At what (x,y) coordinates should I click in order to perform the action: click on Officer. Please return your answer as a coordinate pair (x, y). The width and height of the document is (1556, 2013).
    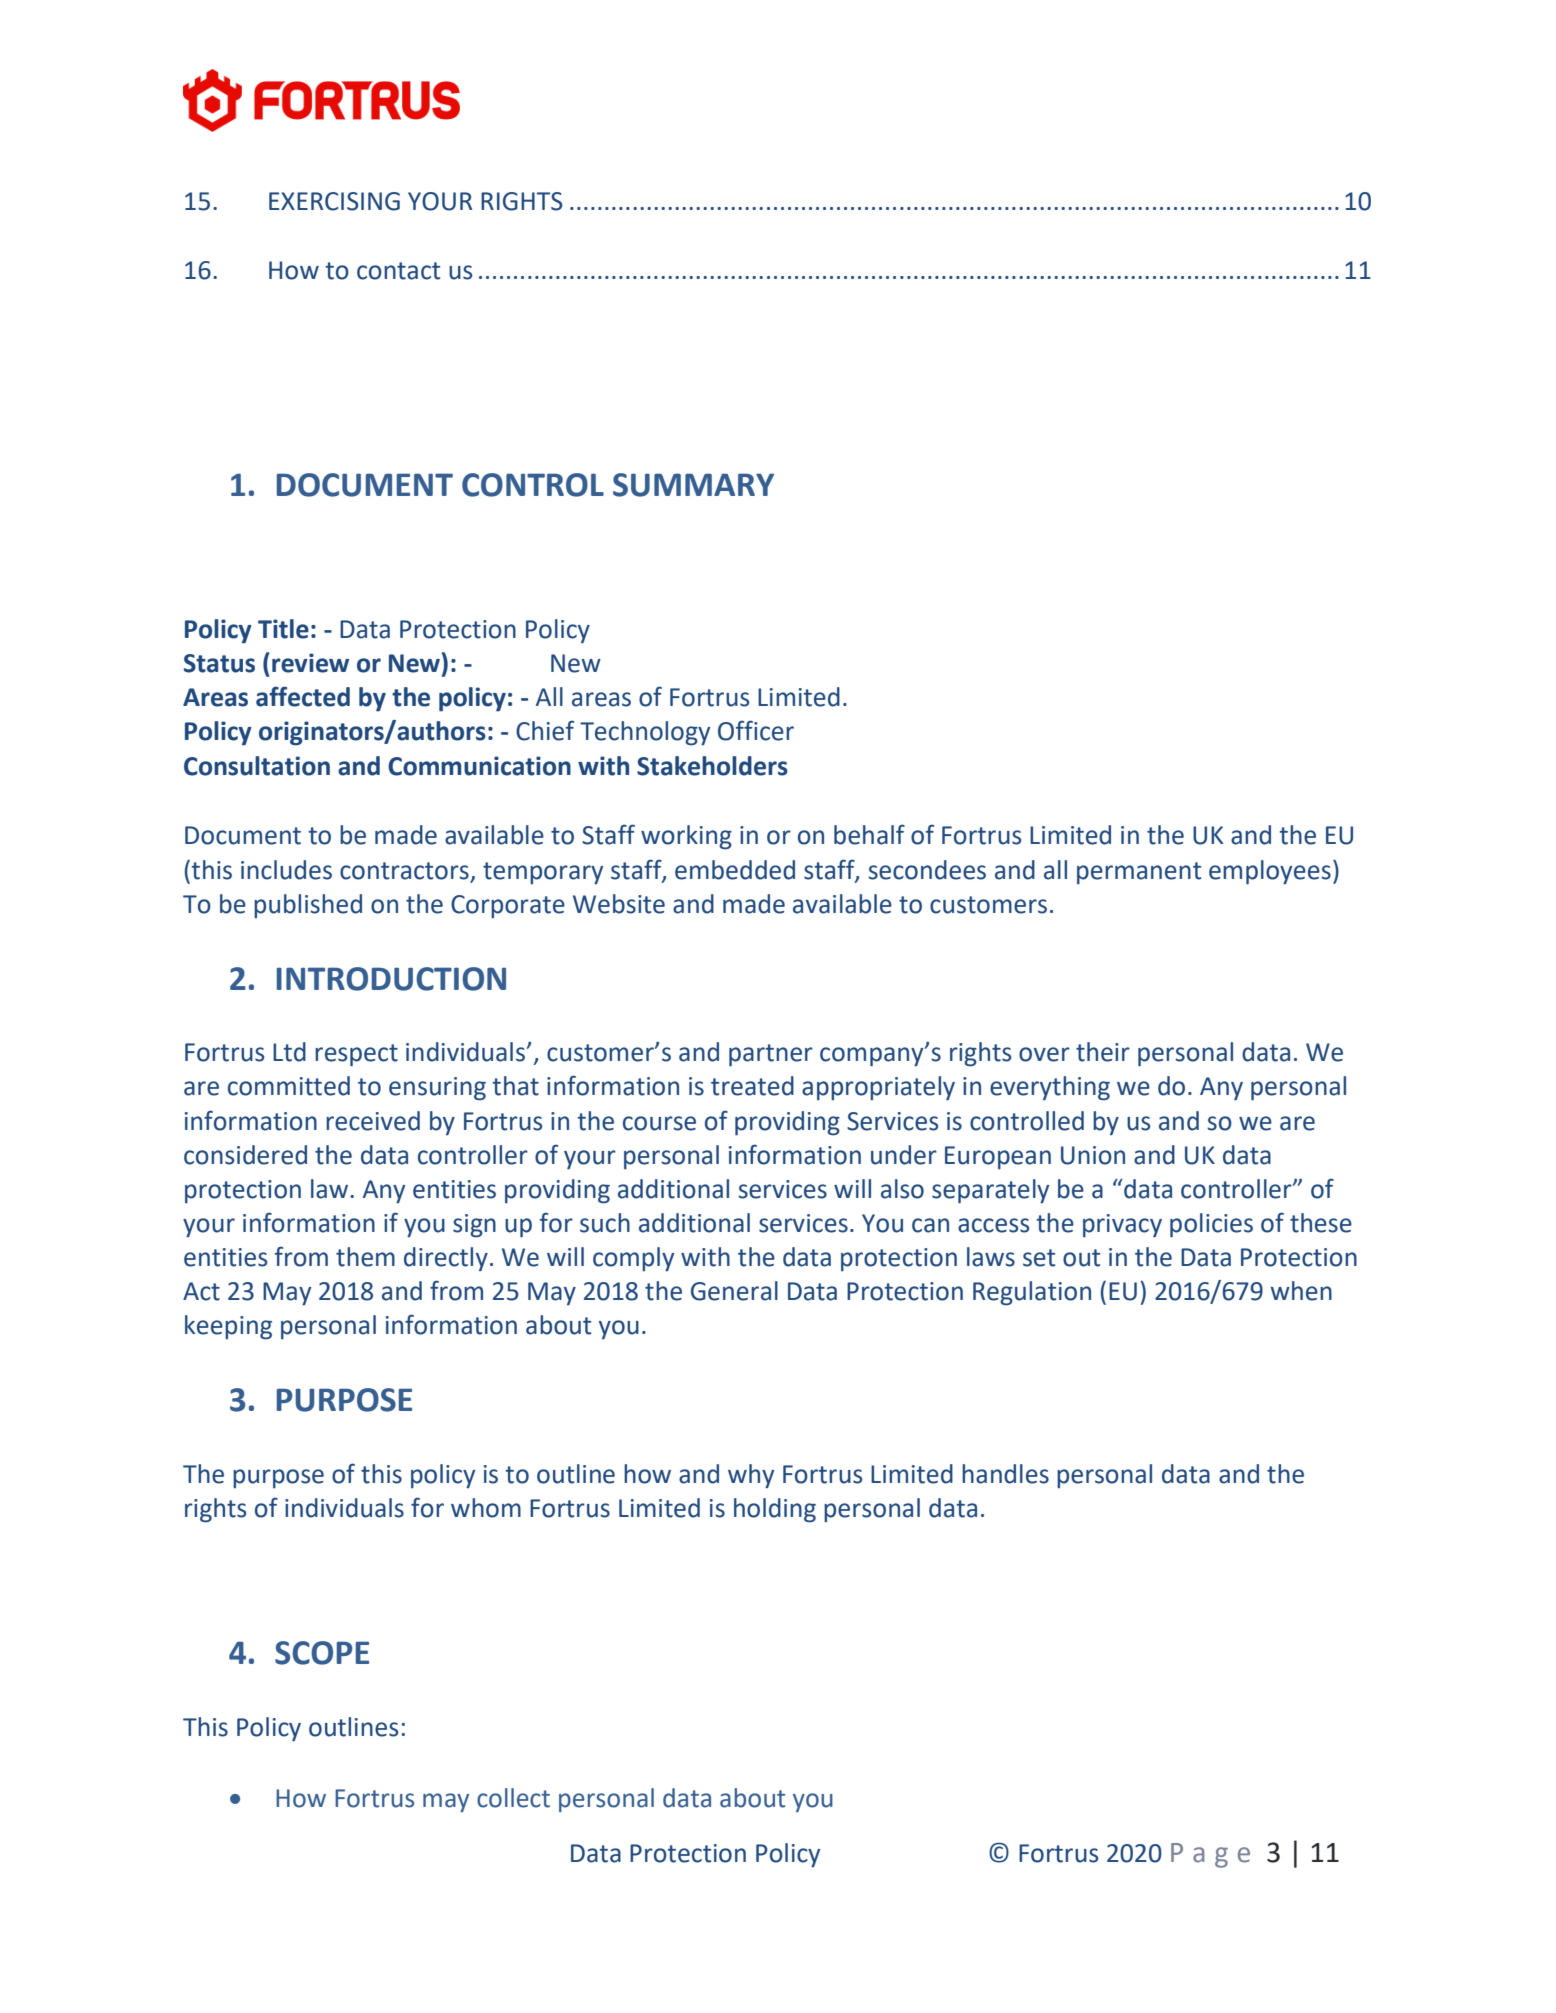
    Looking at the image, I should click on (756, 730).
